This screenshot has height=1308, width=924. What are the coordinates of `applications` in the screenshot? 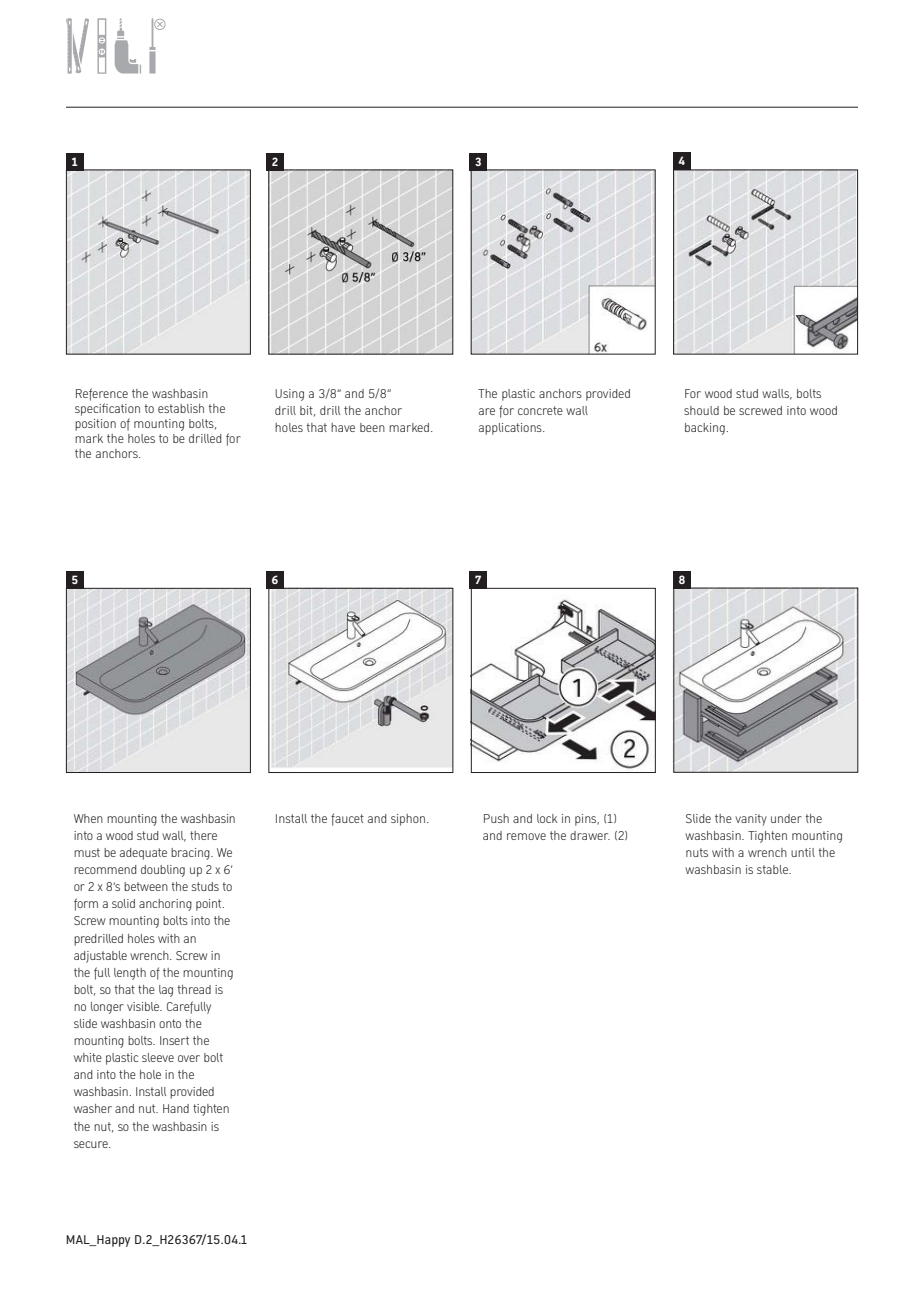 It's located at (511, 429).
